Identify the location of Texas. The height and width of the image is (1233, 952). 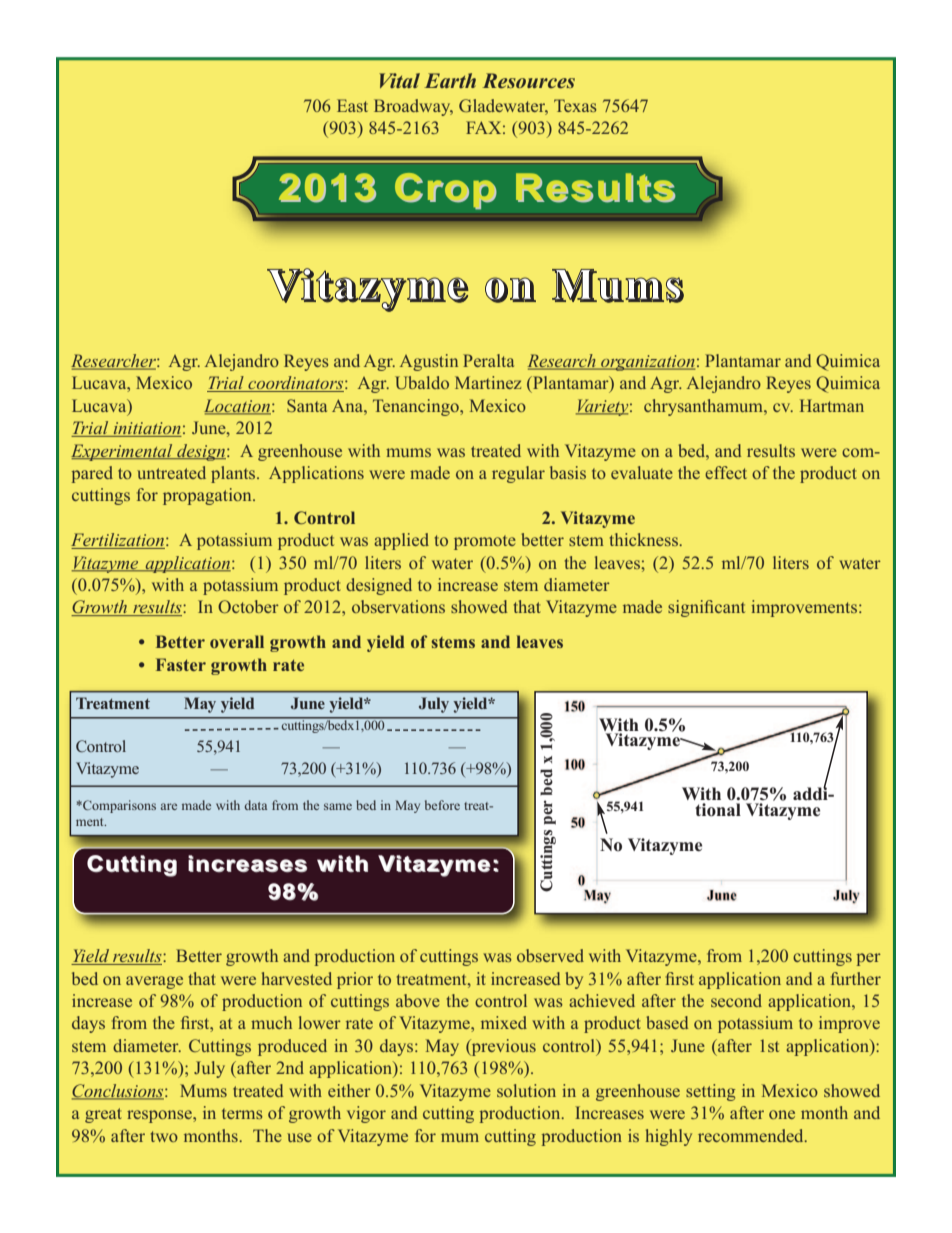
(575, 105).
